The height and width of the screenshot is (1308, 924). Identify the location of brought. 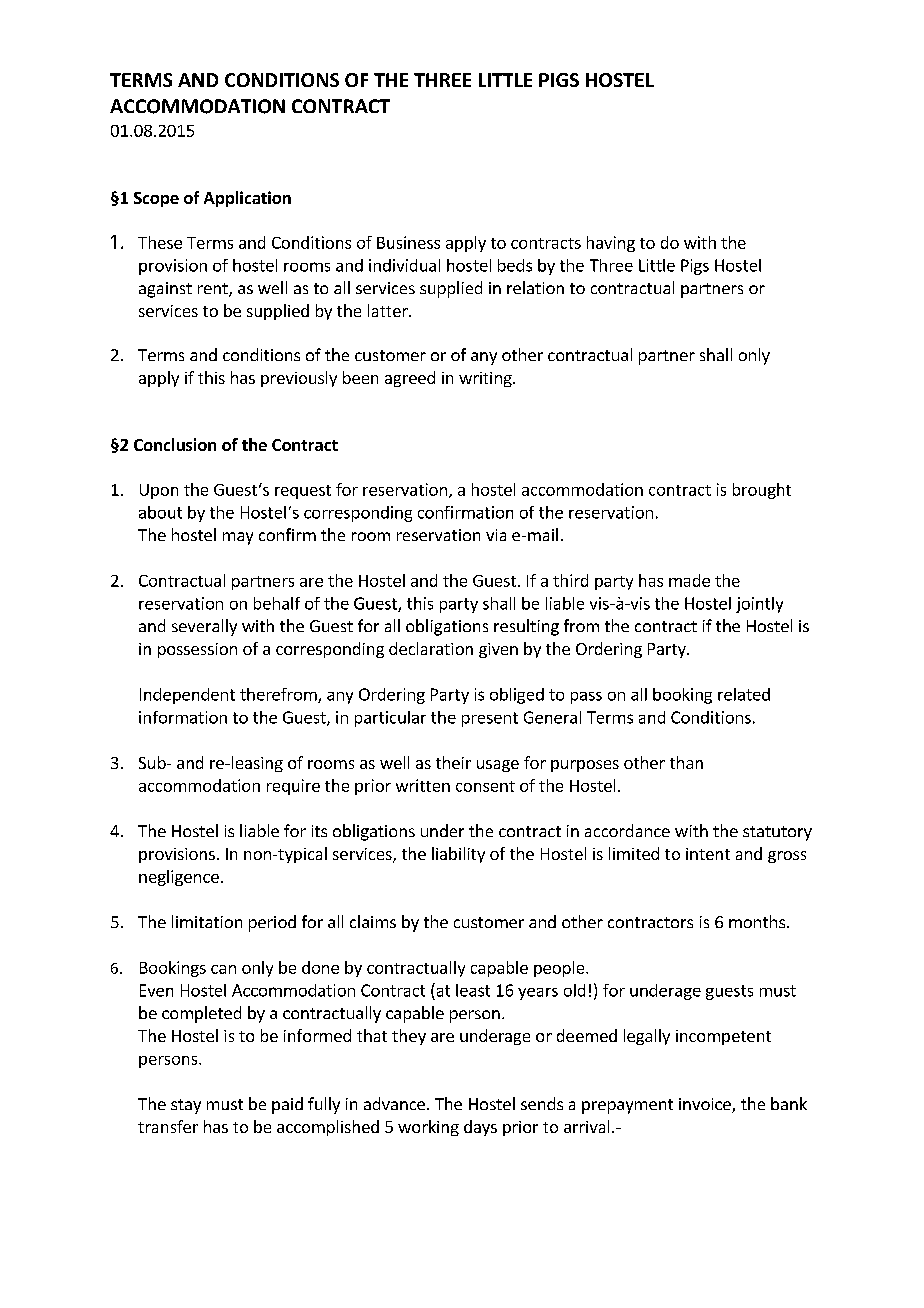
(762, 491).
